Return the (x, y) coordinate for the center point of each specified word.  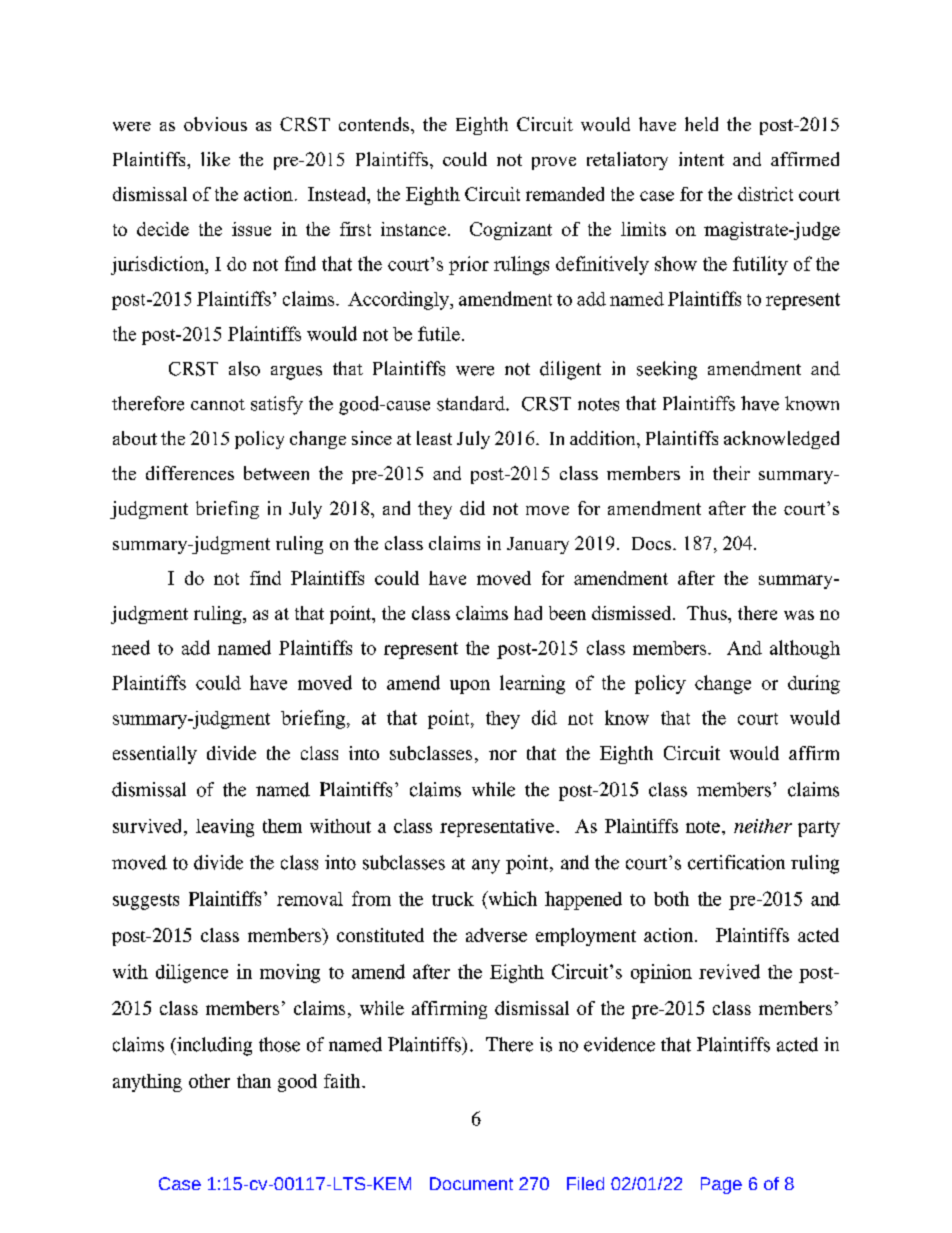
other (209, 1081)
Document (471, 1183)
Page (721, 1185)
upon (470, 687)
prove (554, 163)
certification (736, 862)
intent (701, 159)
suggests (146, 902)
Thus (708, 613)
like (215, 159)
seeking (667, 370)
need (131, 647)
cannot (218, 405)
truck (453, 899)
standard (472, 403)
